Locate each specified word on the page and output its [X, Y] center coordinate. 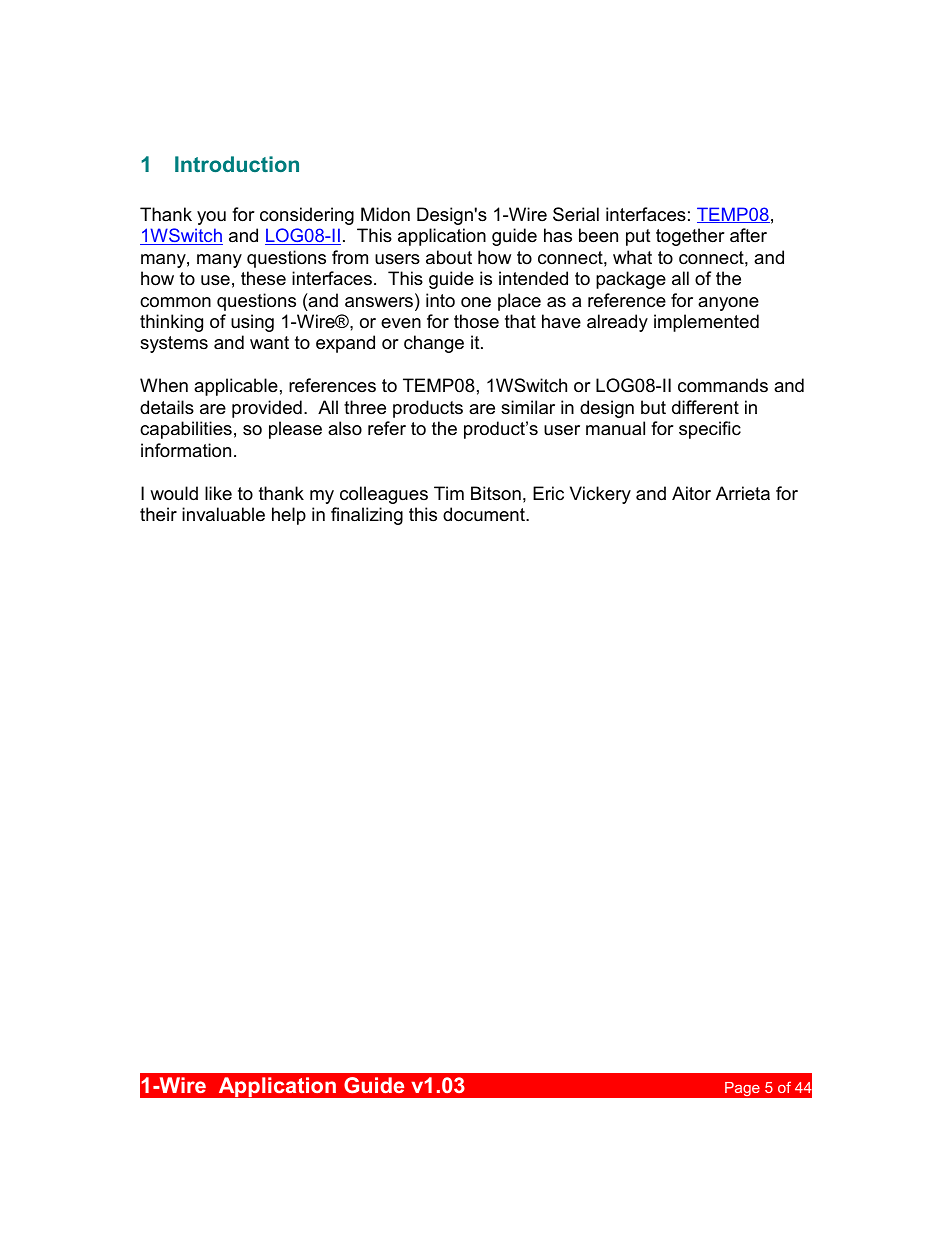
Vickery [600, 495]
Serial [576, 214]
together [690, 237]
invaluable [223, 514]
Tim [449, 493]
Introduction [237, 164]
